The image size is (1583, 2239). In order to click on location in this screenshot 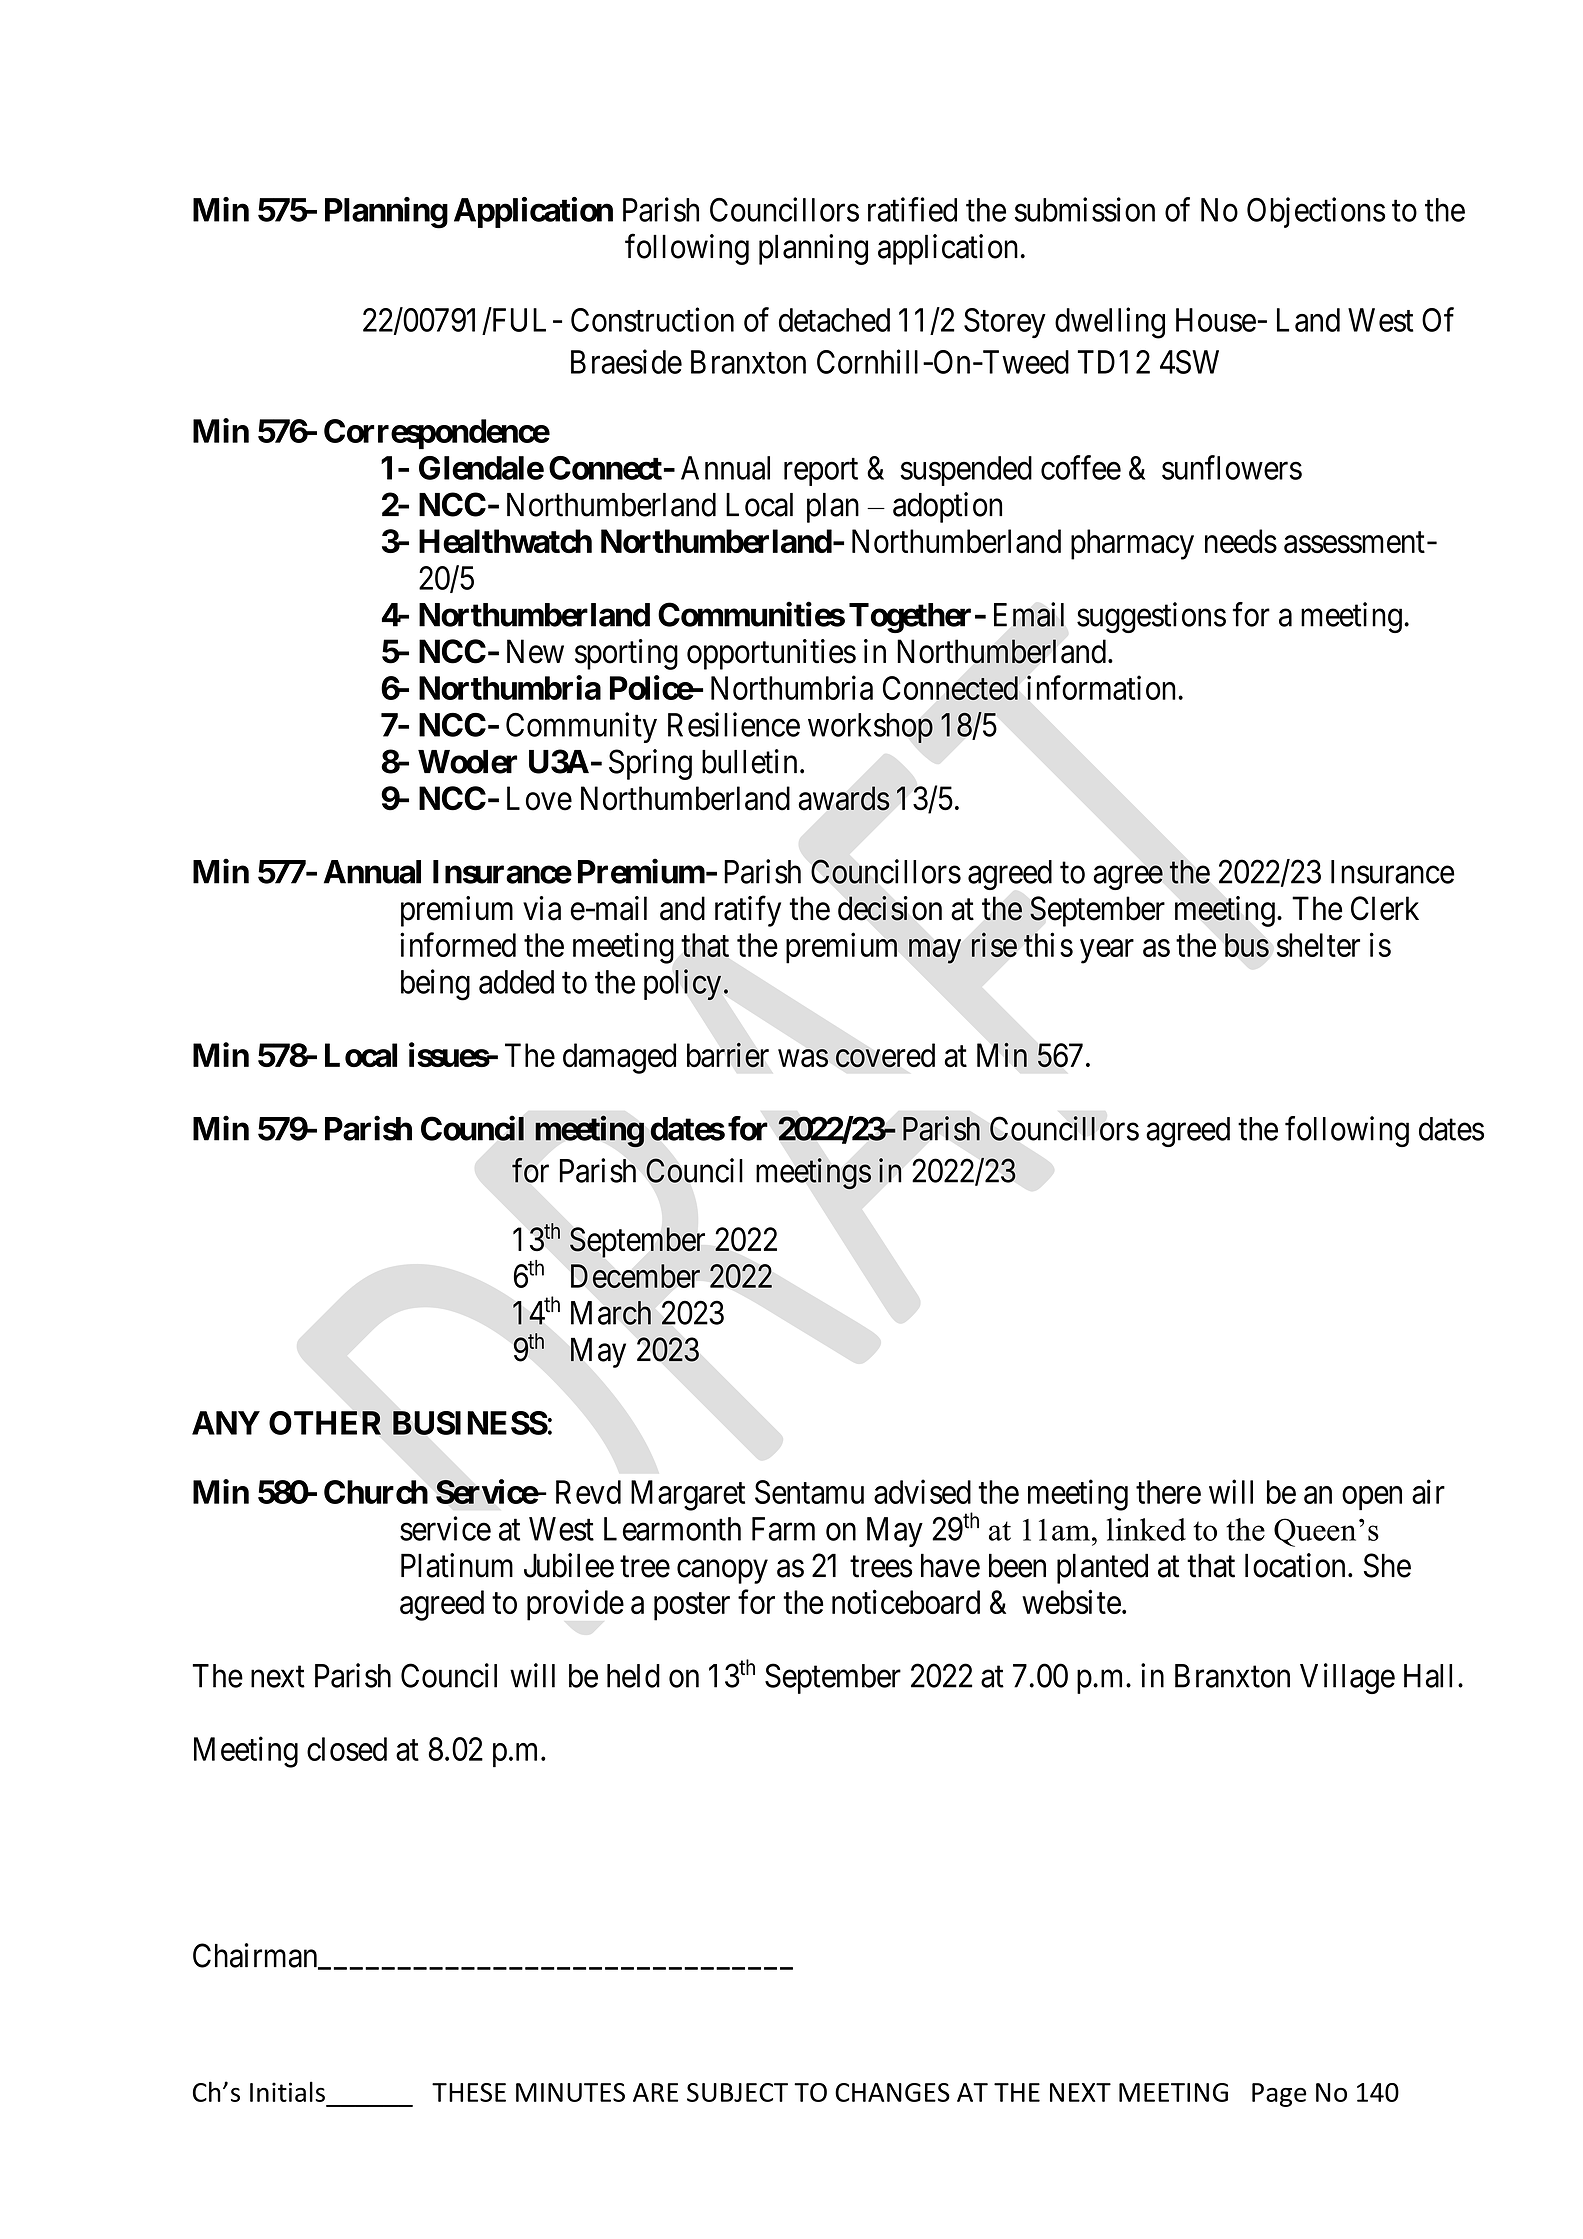, I will do `click(1295, 1565)`.
